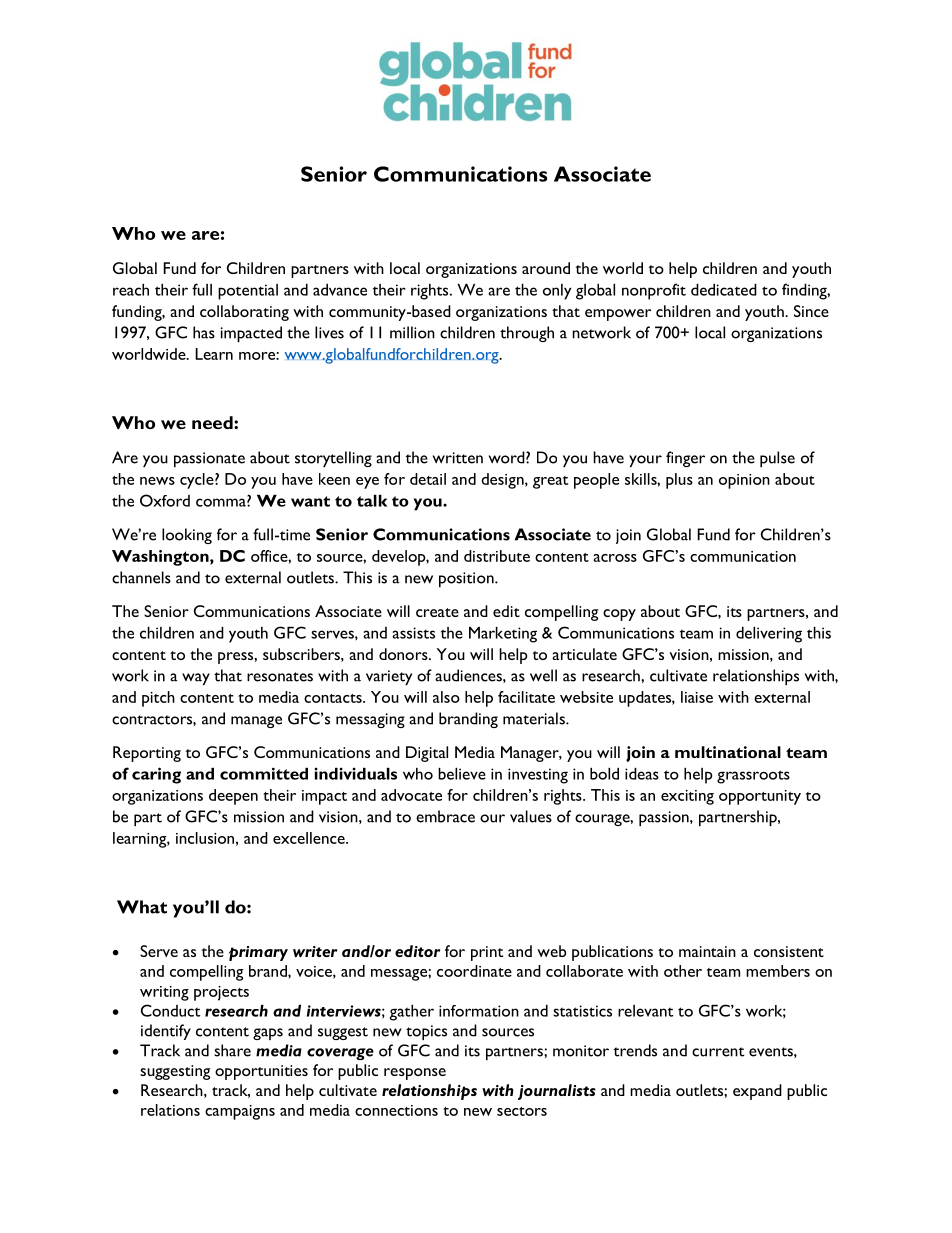  Describe the element at coordinates (757, 1092) in the image. I see `expand` at that location.
